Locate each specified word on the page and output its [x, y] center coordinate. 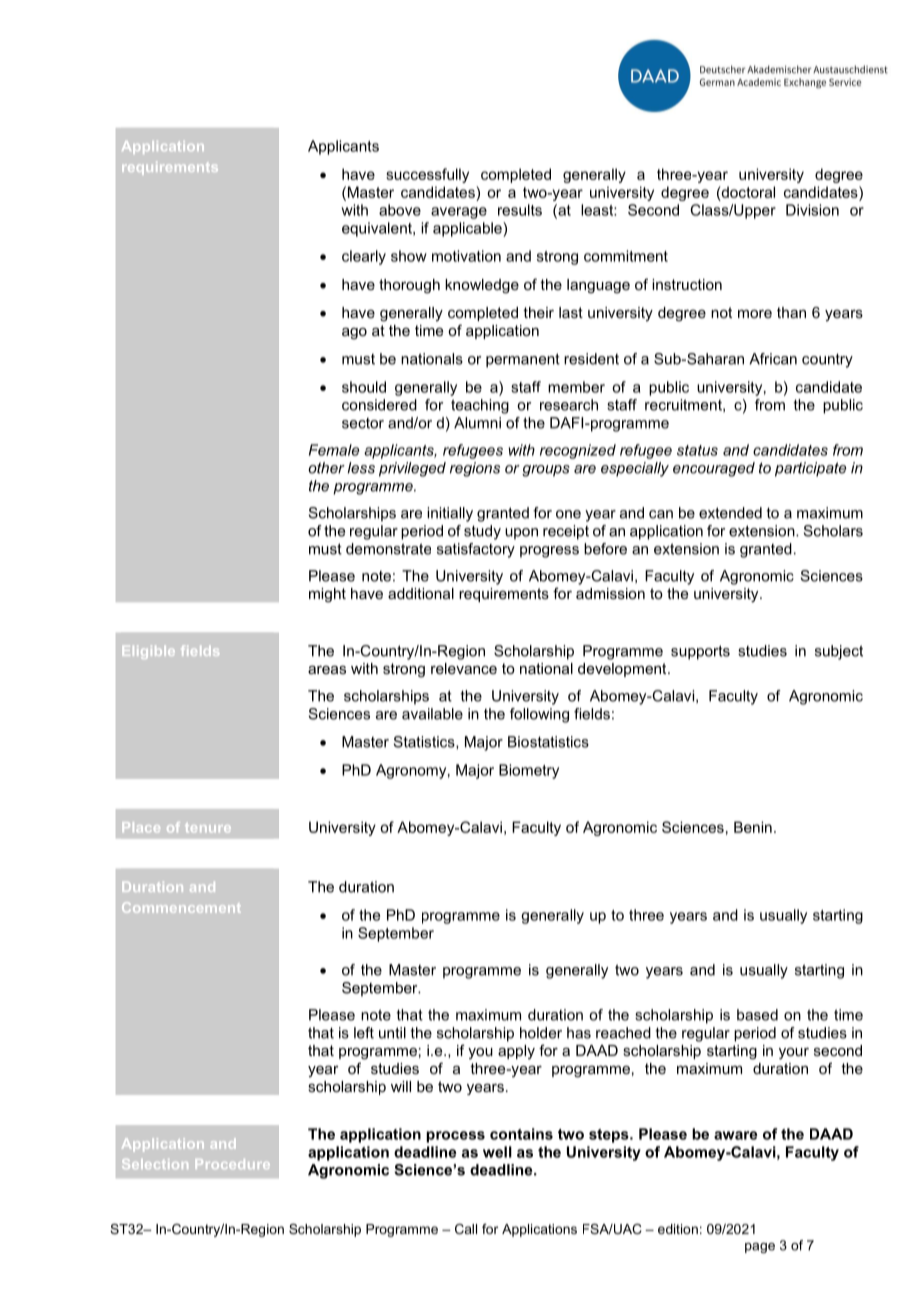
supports [700, 652]
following [539, 715]
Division [812, 210]
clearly [364, 257]
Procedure [233, 1164]
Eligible [149, 652]
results [520, 210]
